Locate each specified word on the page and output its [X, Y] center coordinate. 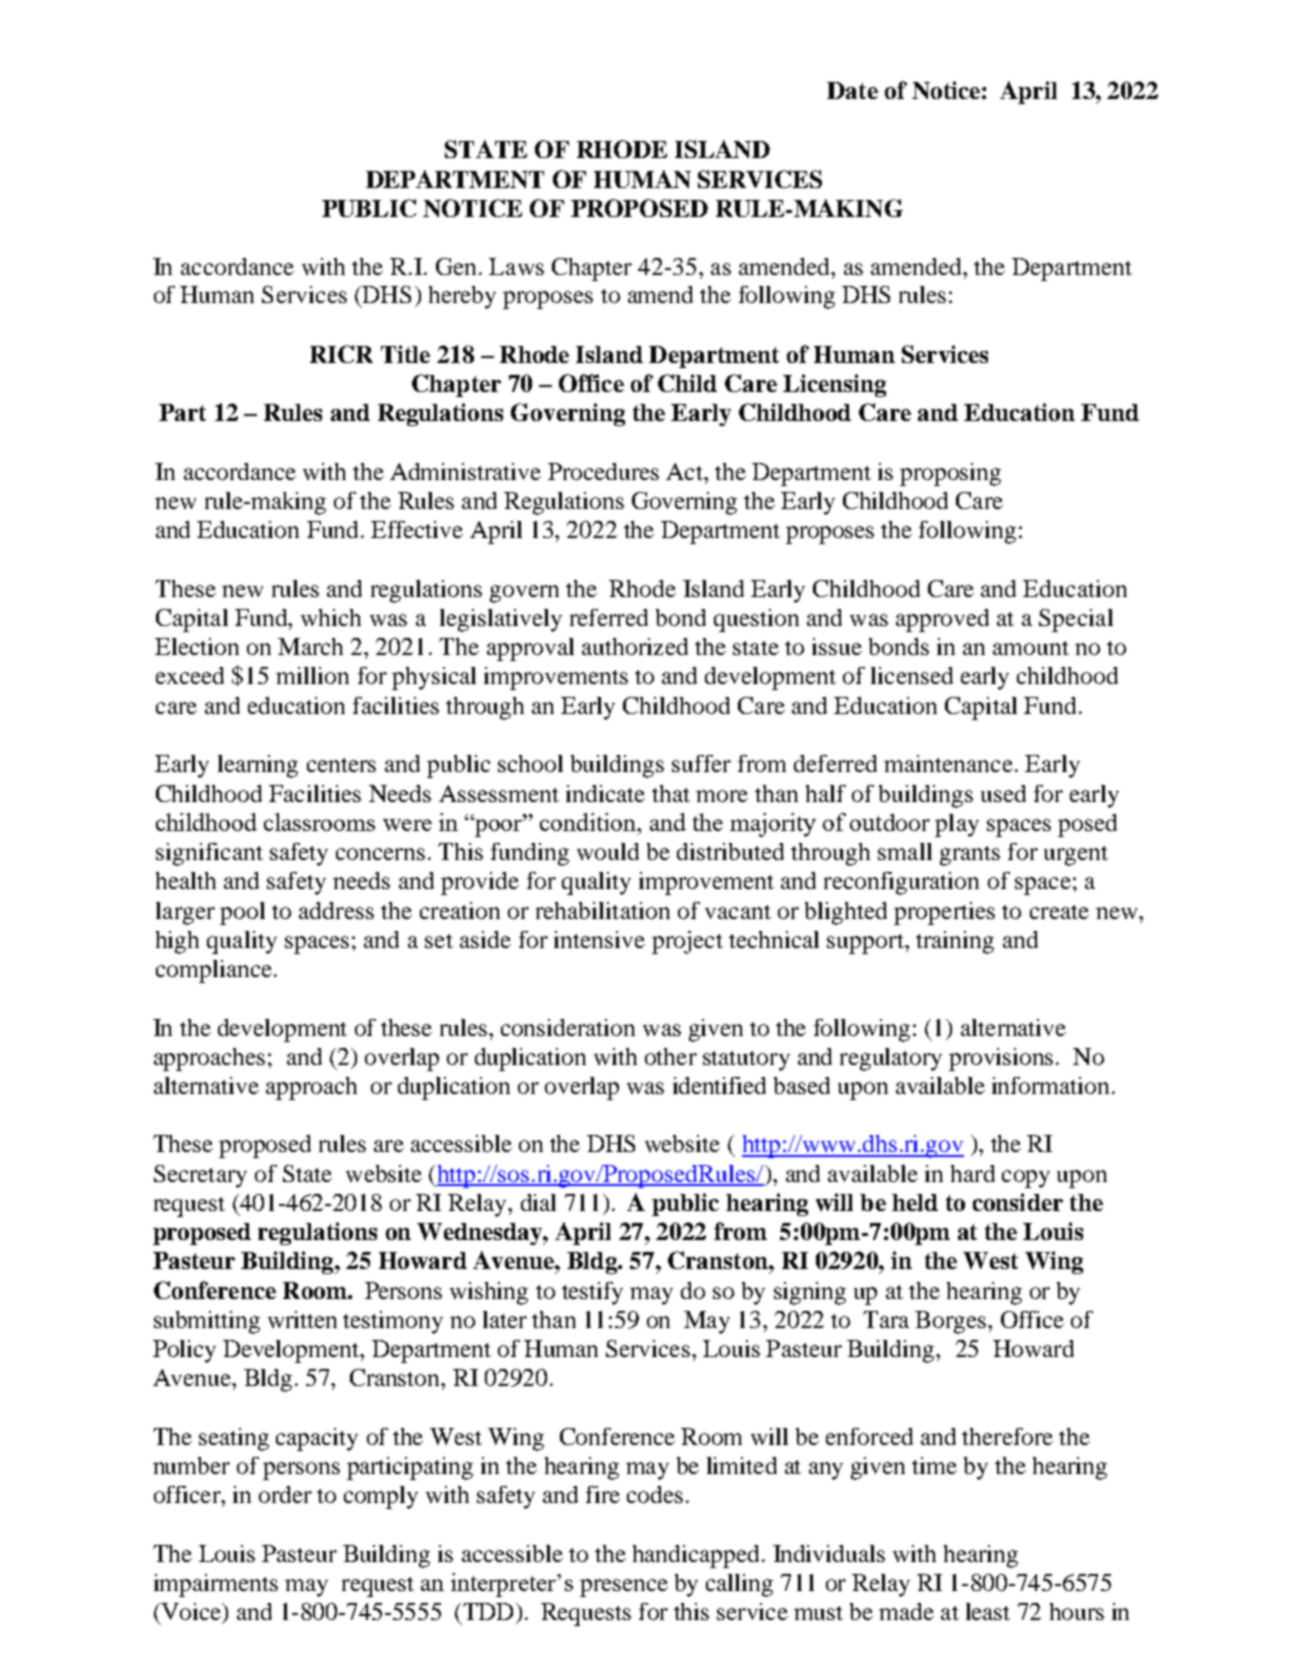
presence [624, 1588]
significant [209, 854]
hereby [462, 297]
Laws [516, 266]
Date [852, 90]
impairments [216, 1585]
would [608, 851]
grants [970, 856]
